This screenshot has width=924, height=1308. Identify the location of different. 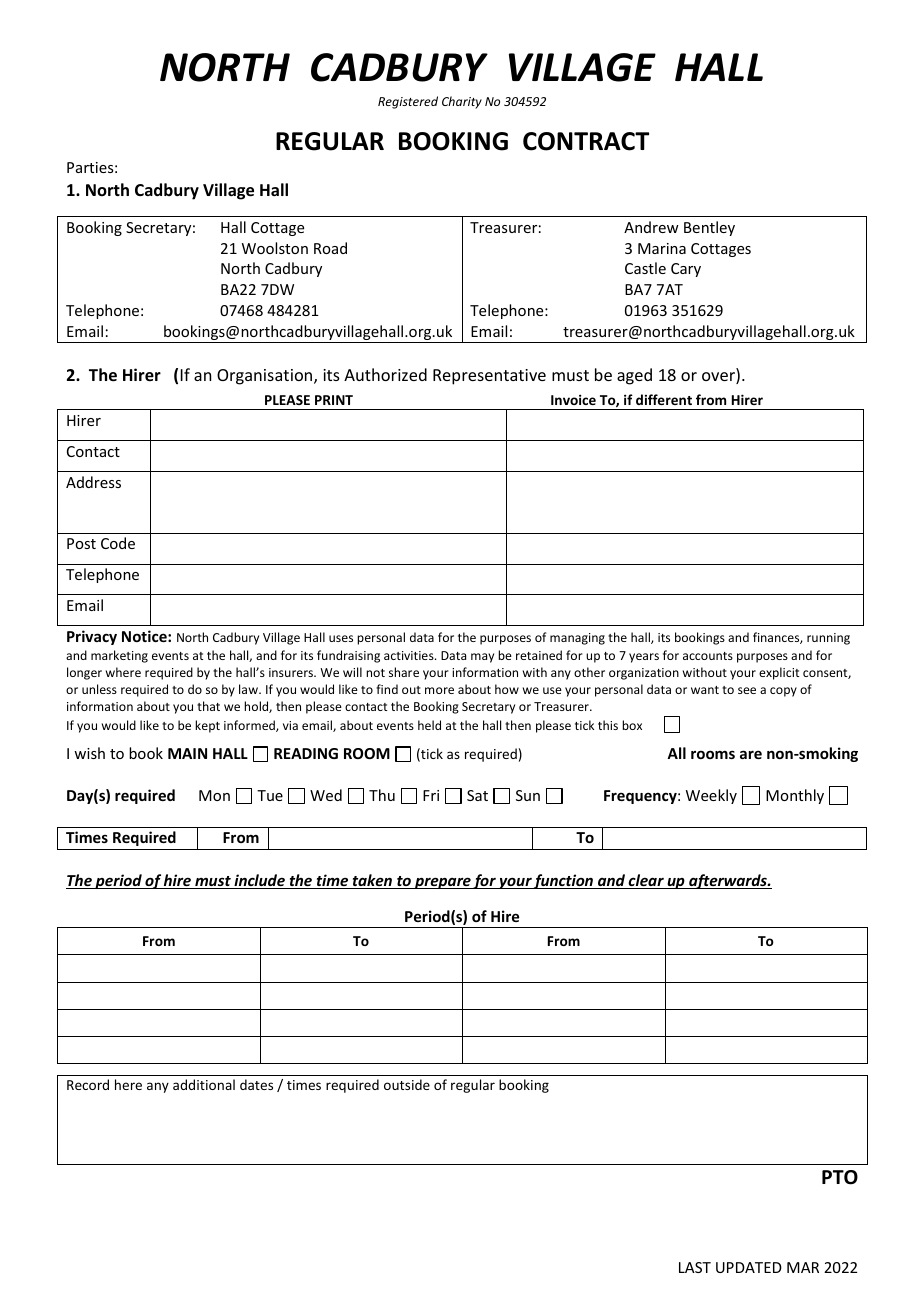
(664, 399).
